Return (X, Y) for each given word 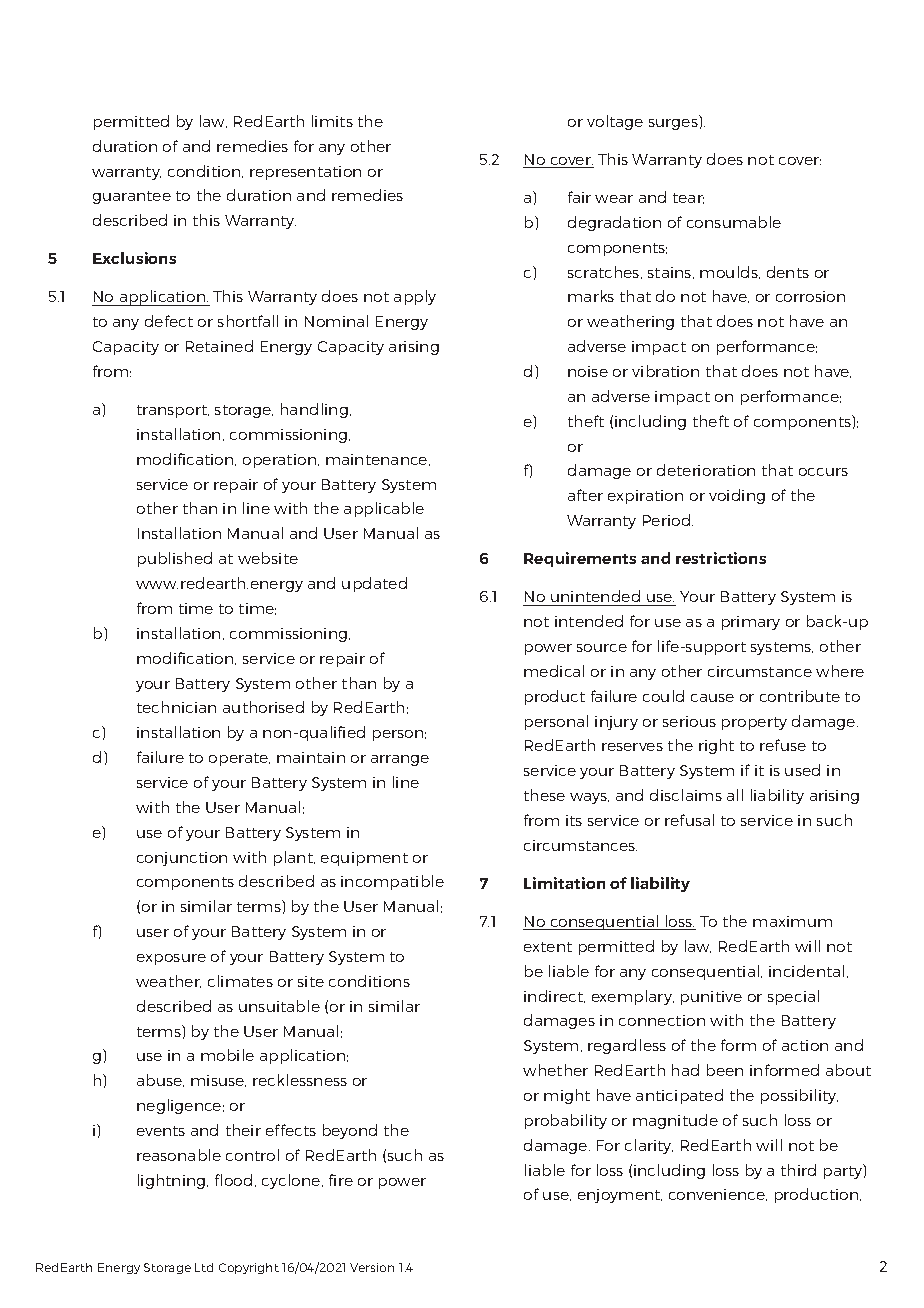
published (175, 559)
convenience (718, 1195)
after (585, 495)
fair (579, 197)
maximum (792, 921)
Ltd (204, 1267)
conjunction (182, 859)
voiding (737, 496)
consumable (734, 222)
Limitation (564, 883)
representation (305, 173)
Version (372, 1267)
